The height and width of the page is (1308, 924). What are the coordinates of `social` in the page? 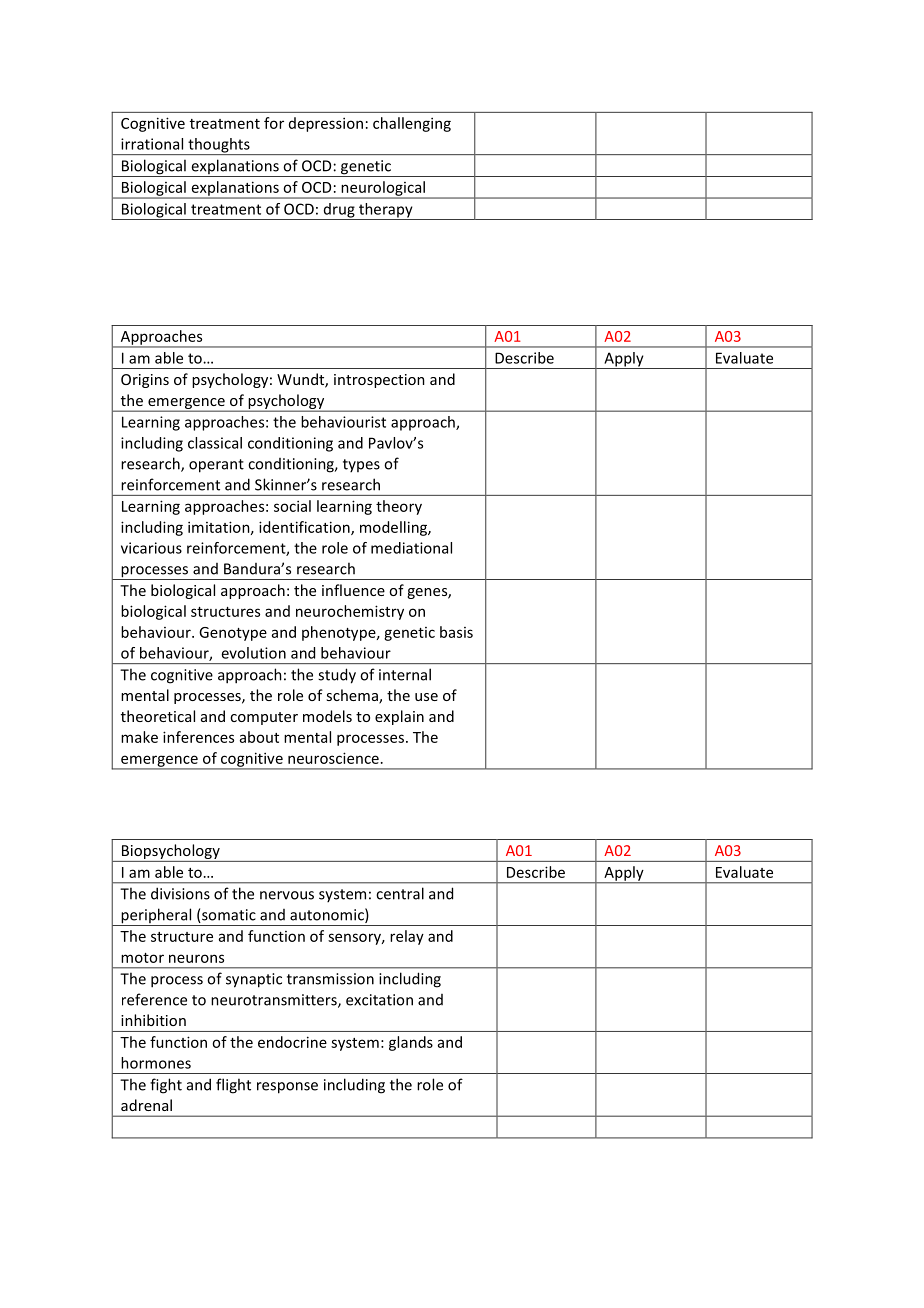 It's located at (292, 506).
